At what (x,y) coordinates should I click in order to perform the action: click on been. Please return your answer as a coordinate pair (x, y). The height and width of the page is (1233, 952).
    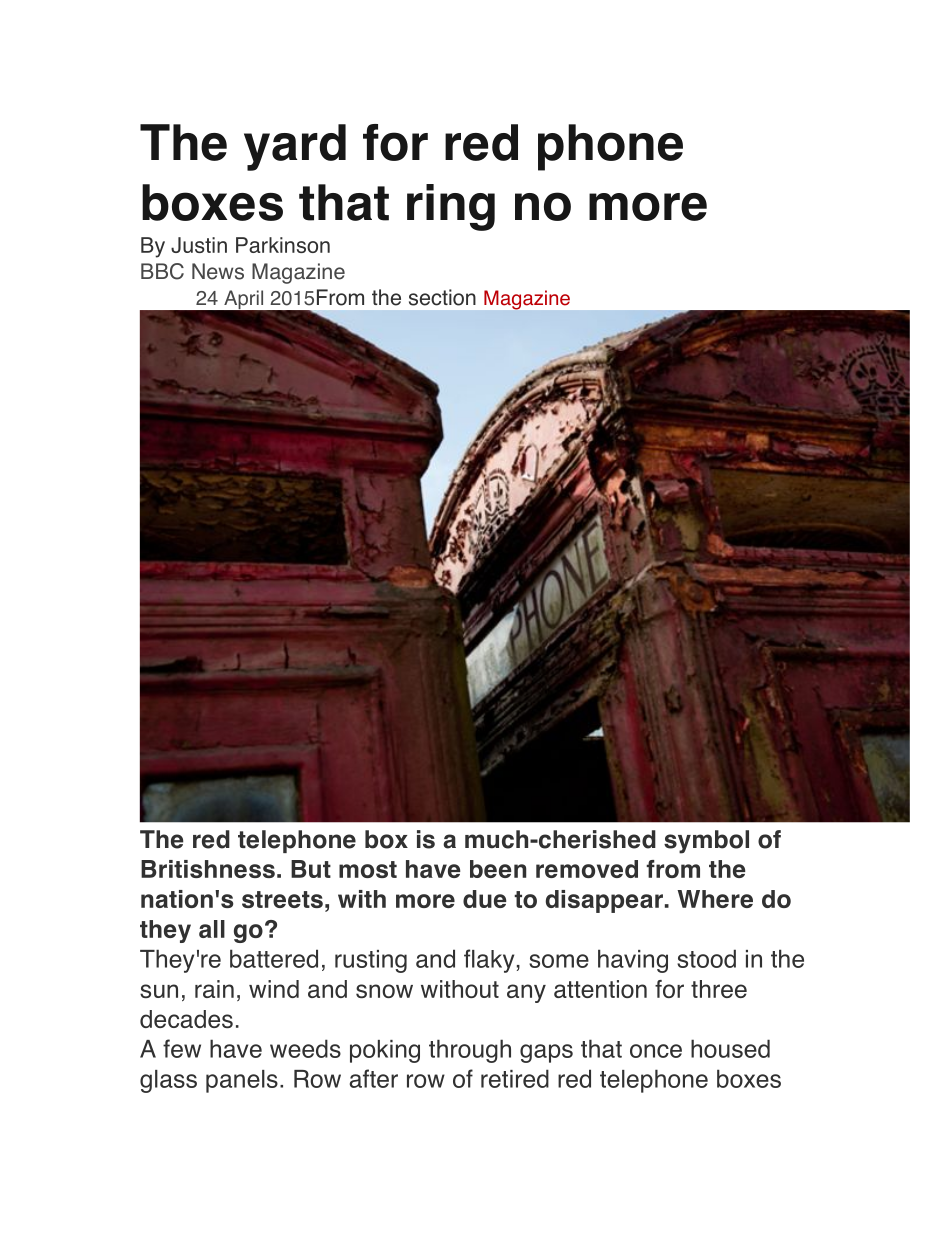
    Looking at the image, I should click on (498, 869).
